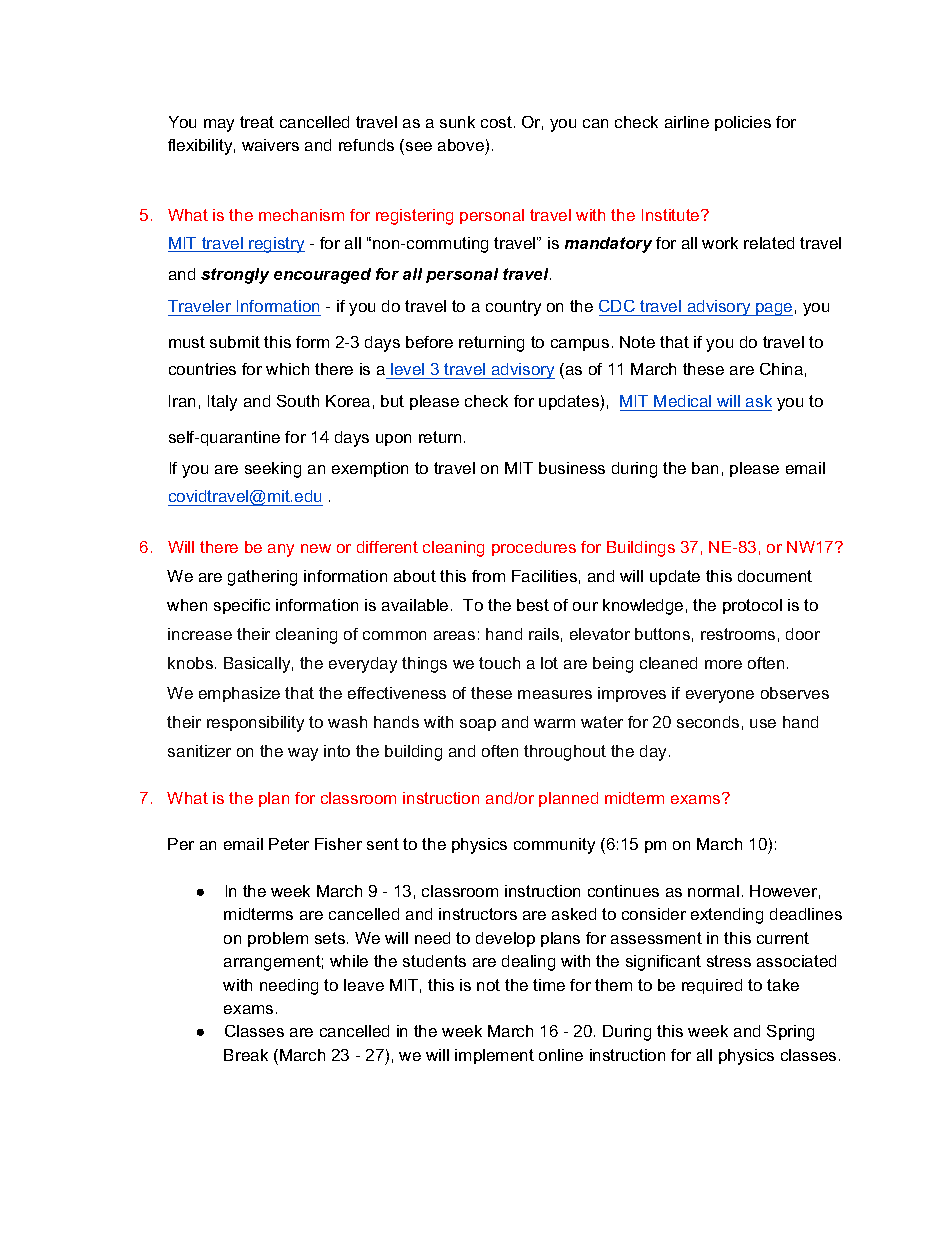 The height and width of the screenshot is (1233, 952). Describe the element at coordinates (554, 846) in the screenshot. I see `community` at that location.
